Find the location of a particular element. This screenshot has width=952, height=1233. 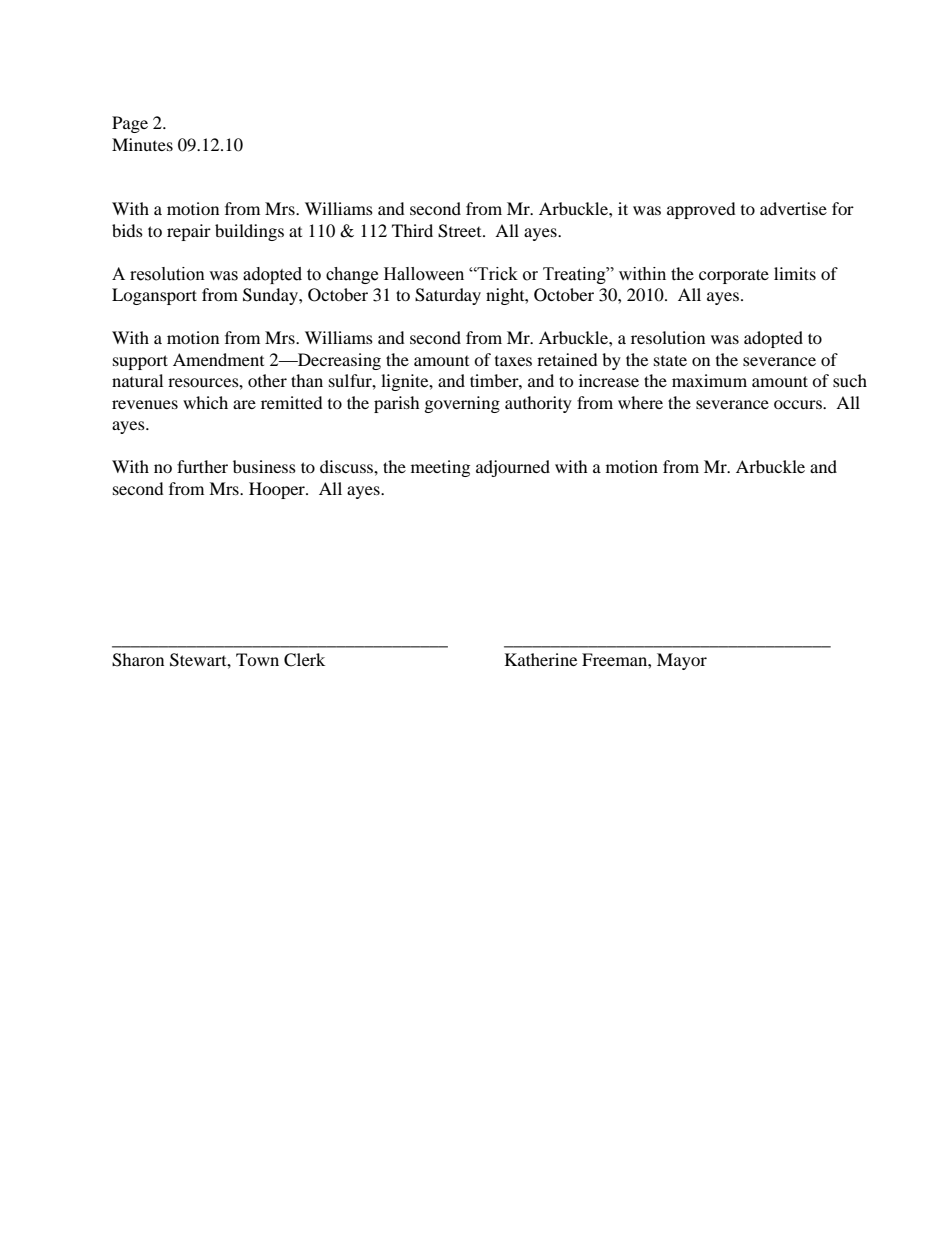

Minutes is located at coordinates (142, 144).
